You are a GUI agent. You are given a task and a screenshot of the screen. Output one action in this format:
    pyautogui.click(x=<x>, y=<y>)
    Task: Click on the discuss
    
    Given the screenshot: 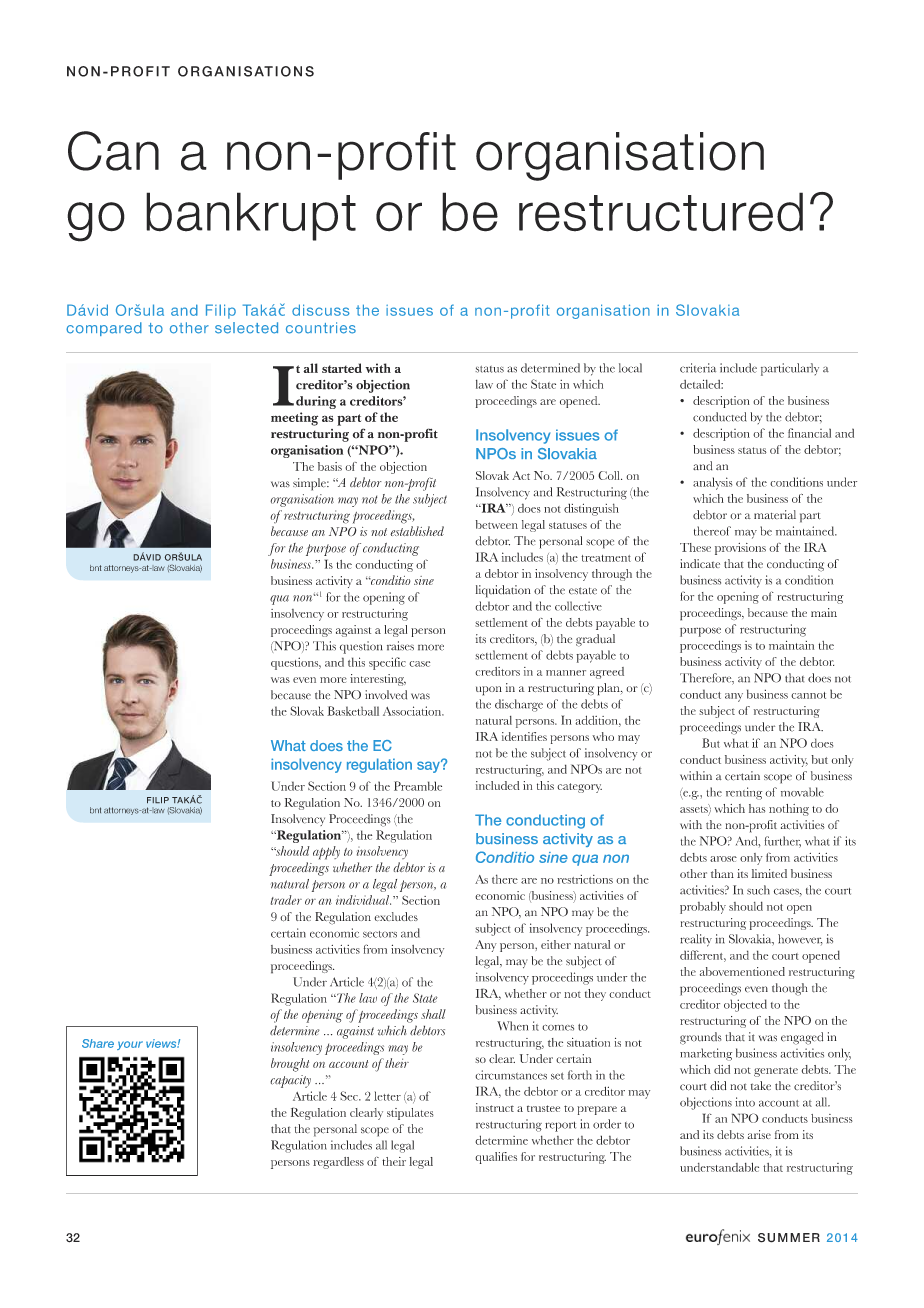 What is the action you would take?
    pyautogui.click(x=321, y=310)
